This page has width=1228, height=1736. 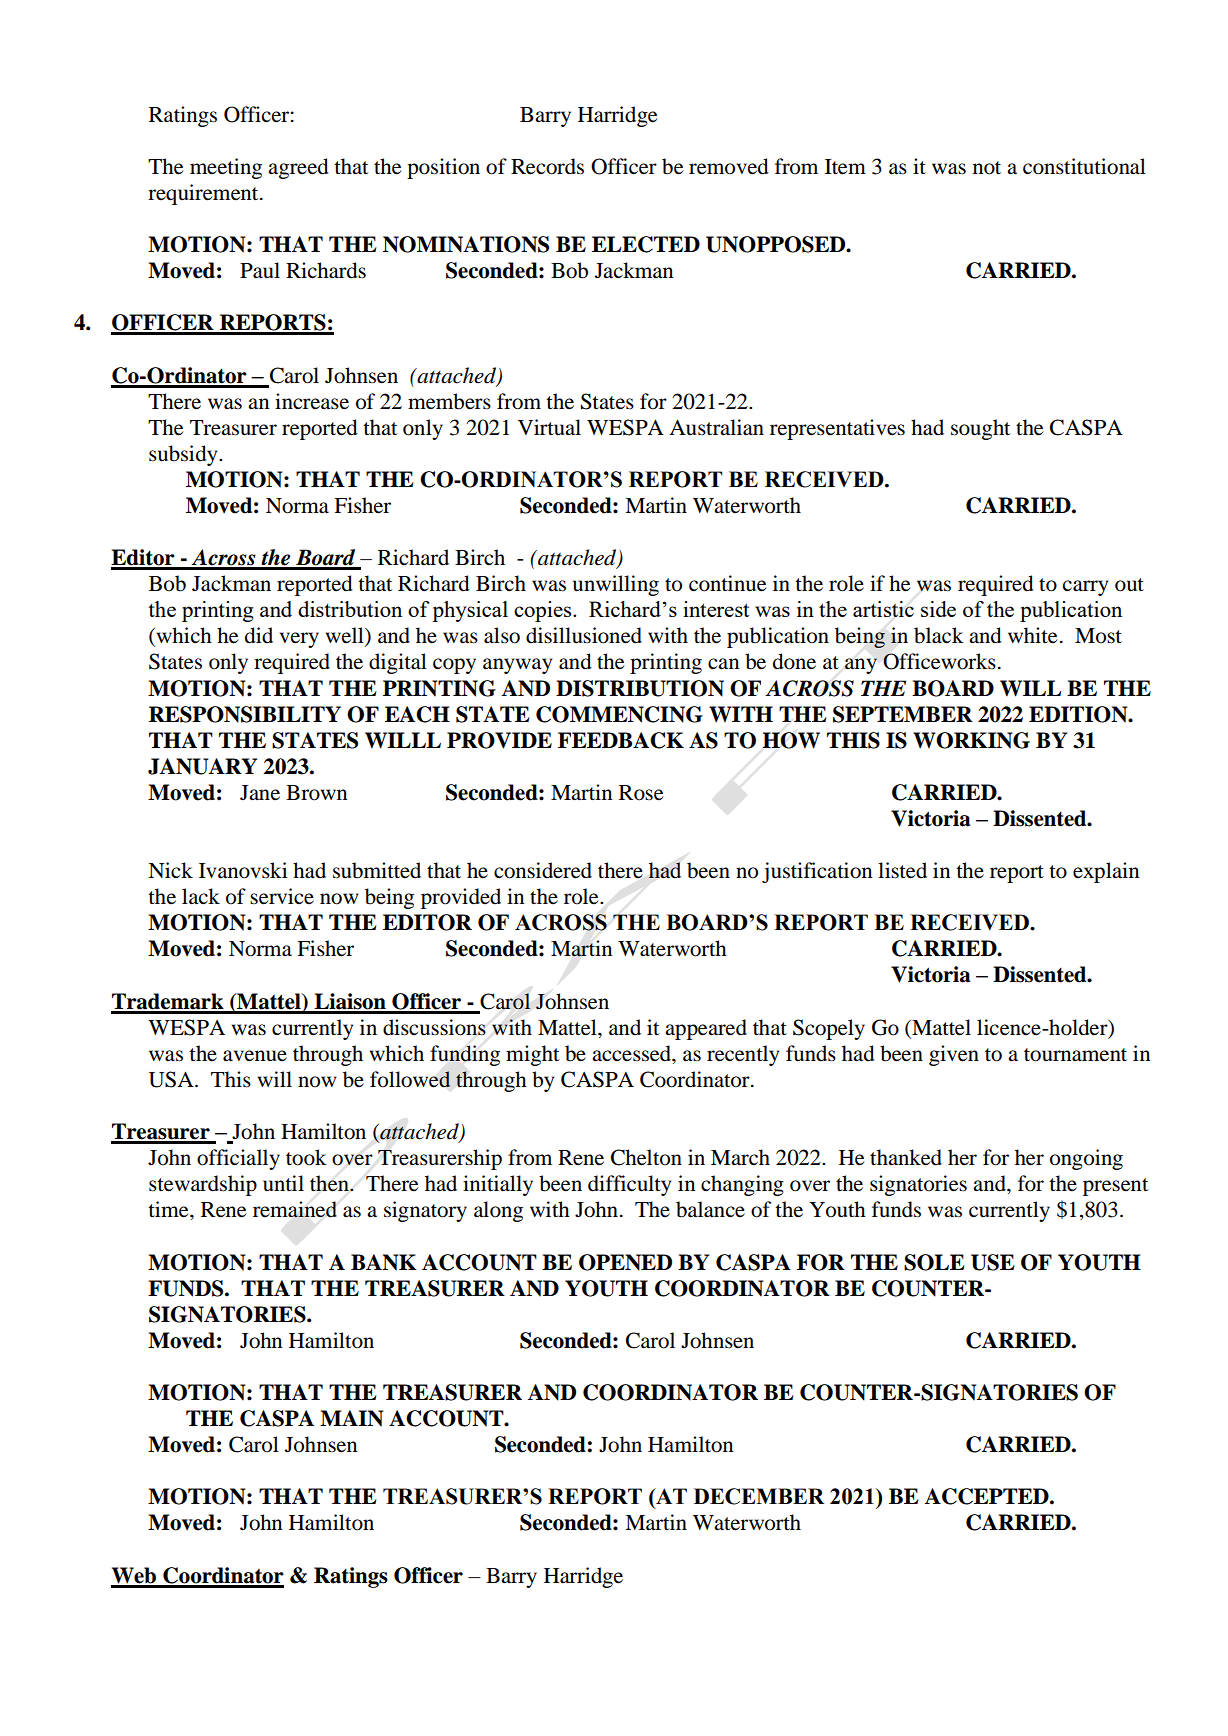 What do you see at coordinates (954, 1055) in the page?
I see `given` at bounding box center [954, 1055].
